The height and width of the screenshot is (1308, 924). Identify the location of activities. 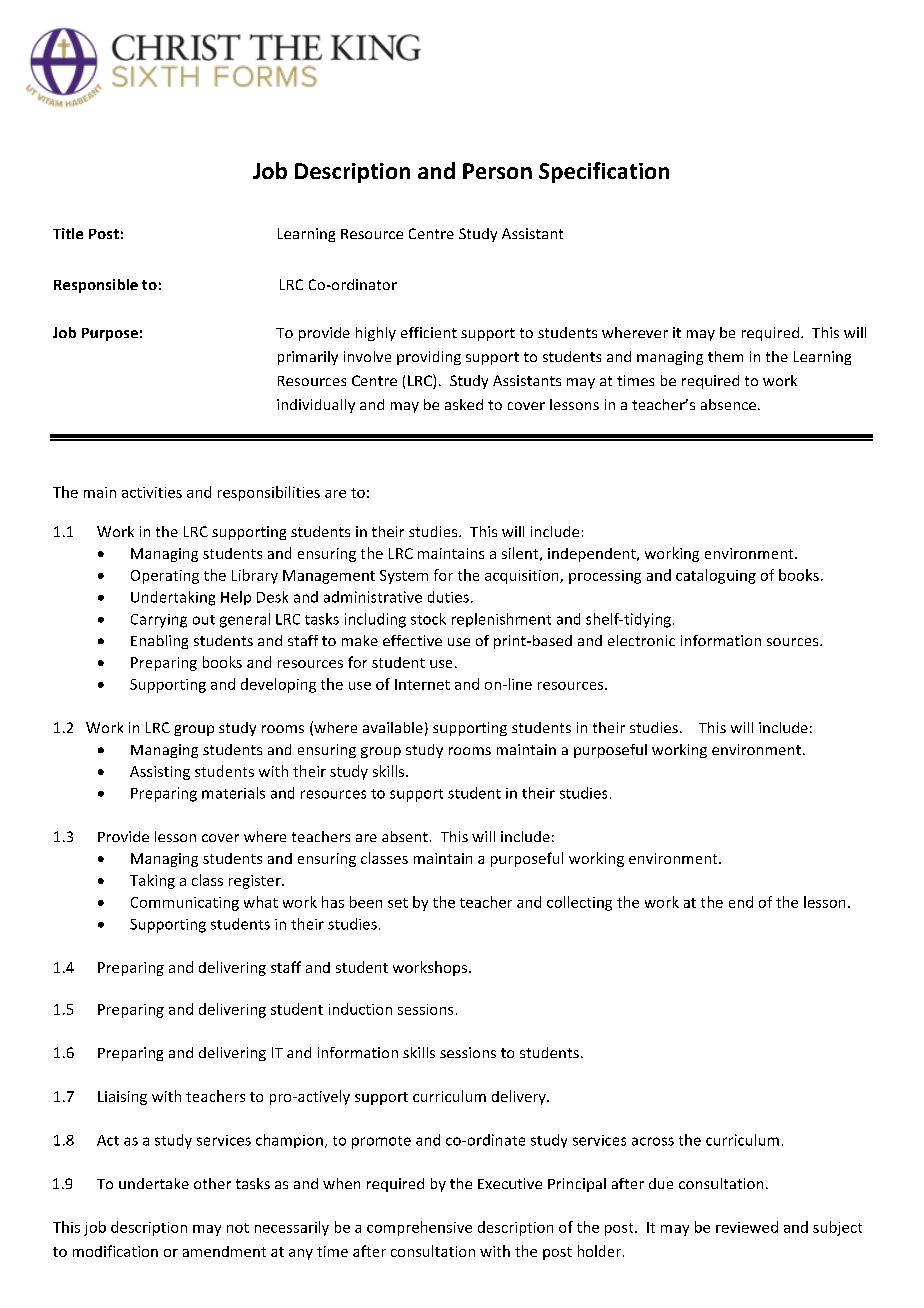
(152, 492).
